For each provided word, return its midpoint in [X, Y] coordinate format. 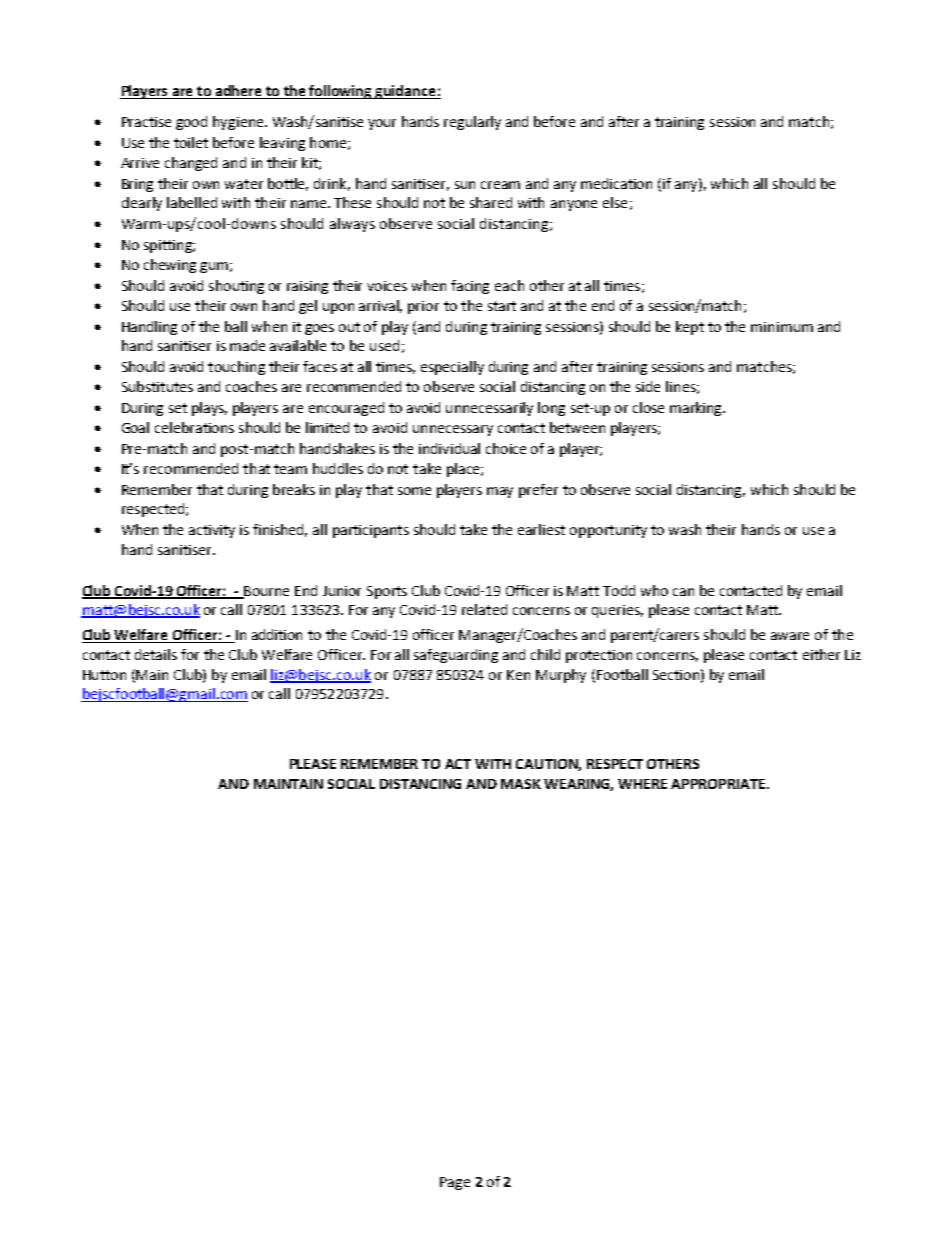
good [191, 123]
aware [790, 636]
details [156, 654]
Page [455, 1183]
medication [616, 183]
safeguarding [456, 656]
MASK [521, 784]
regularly [472, 123]
